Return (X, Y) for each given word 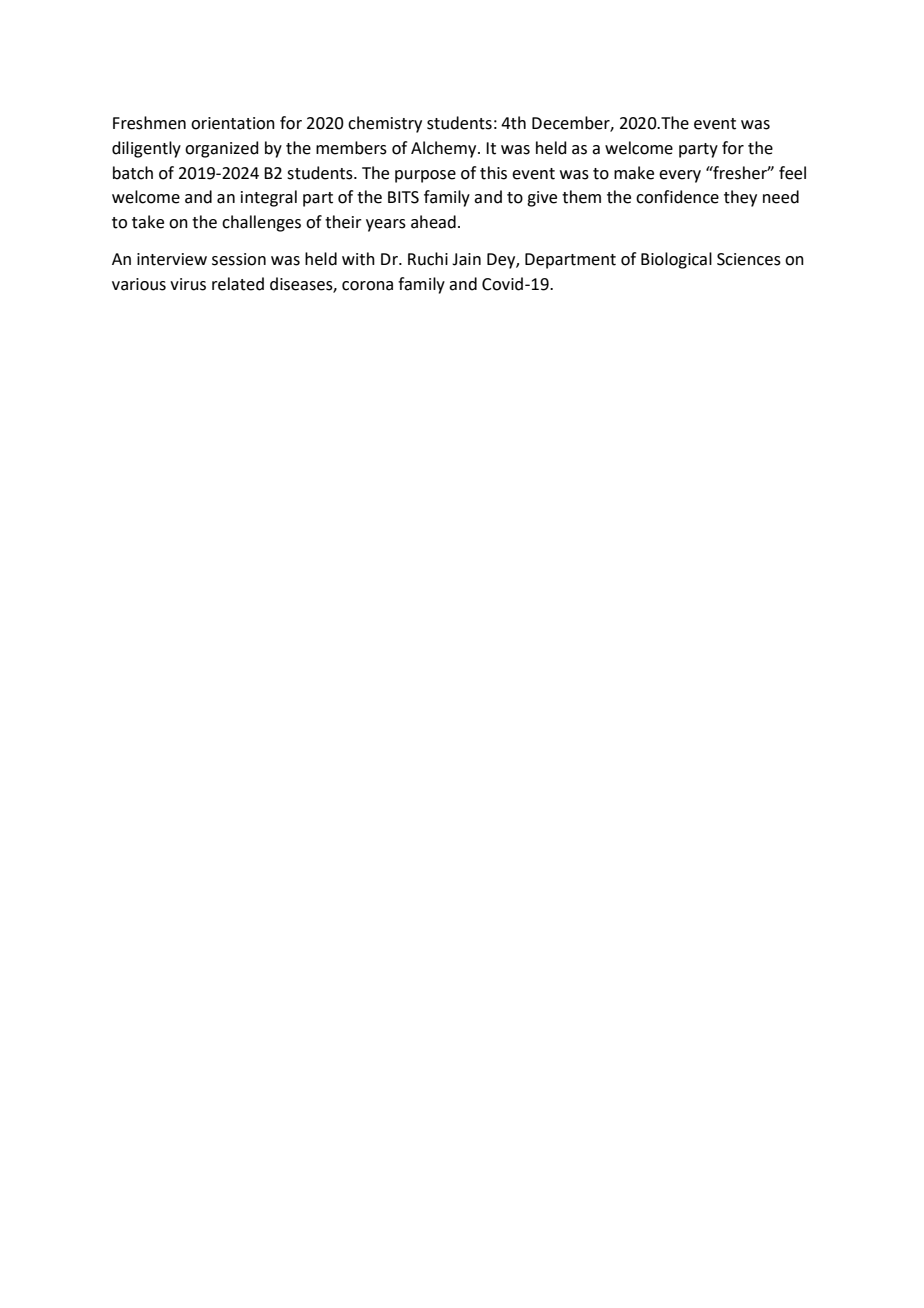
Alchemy (445, 149)
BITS (403, 197)
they (740, 198)
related (238, 284)
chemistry (385, 124)
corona (367, 286)
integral (269, 198)
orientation (233, 123)
